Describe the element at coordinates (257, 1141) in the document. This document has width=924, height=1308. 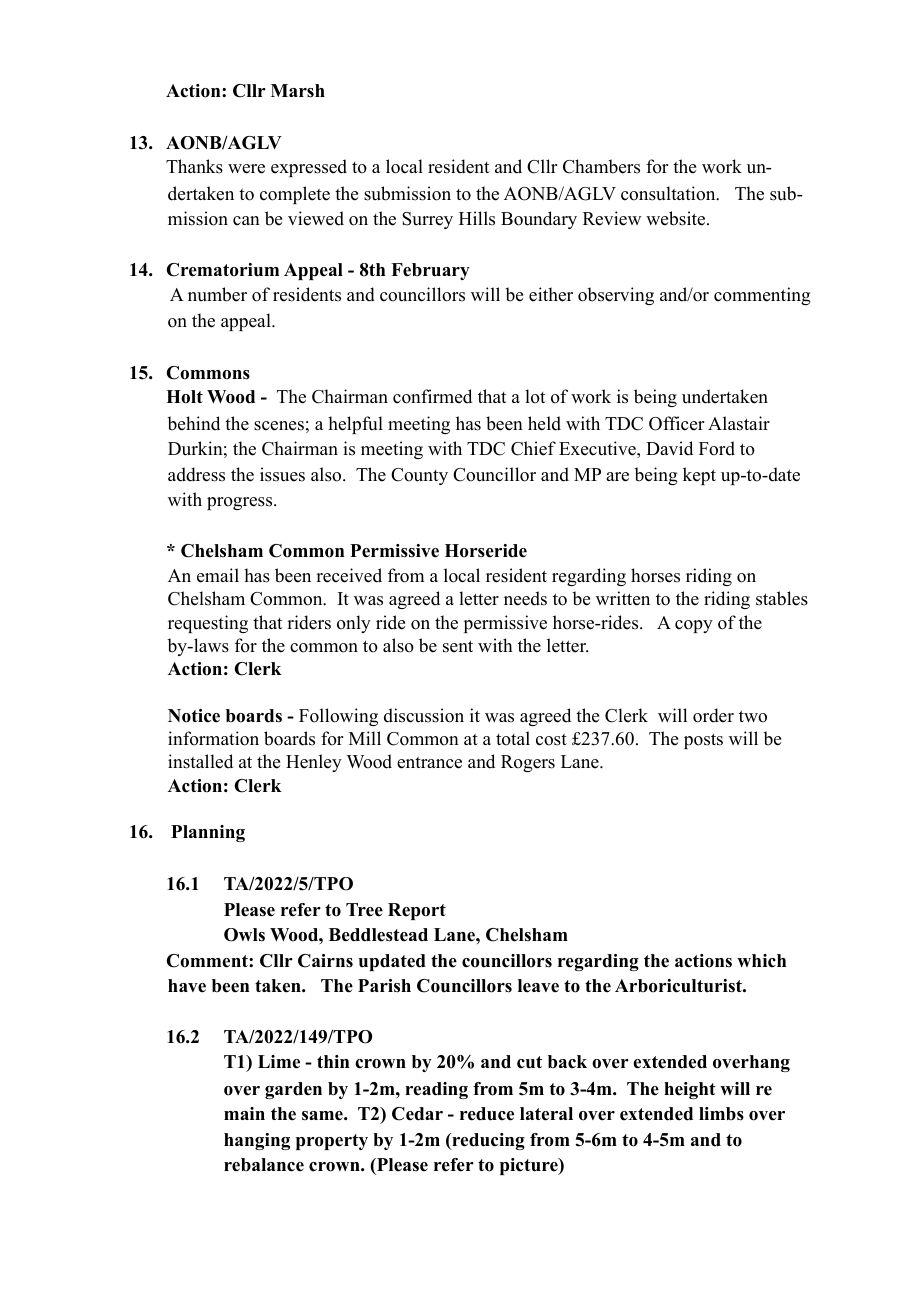
I see `hanging` at that location.
